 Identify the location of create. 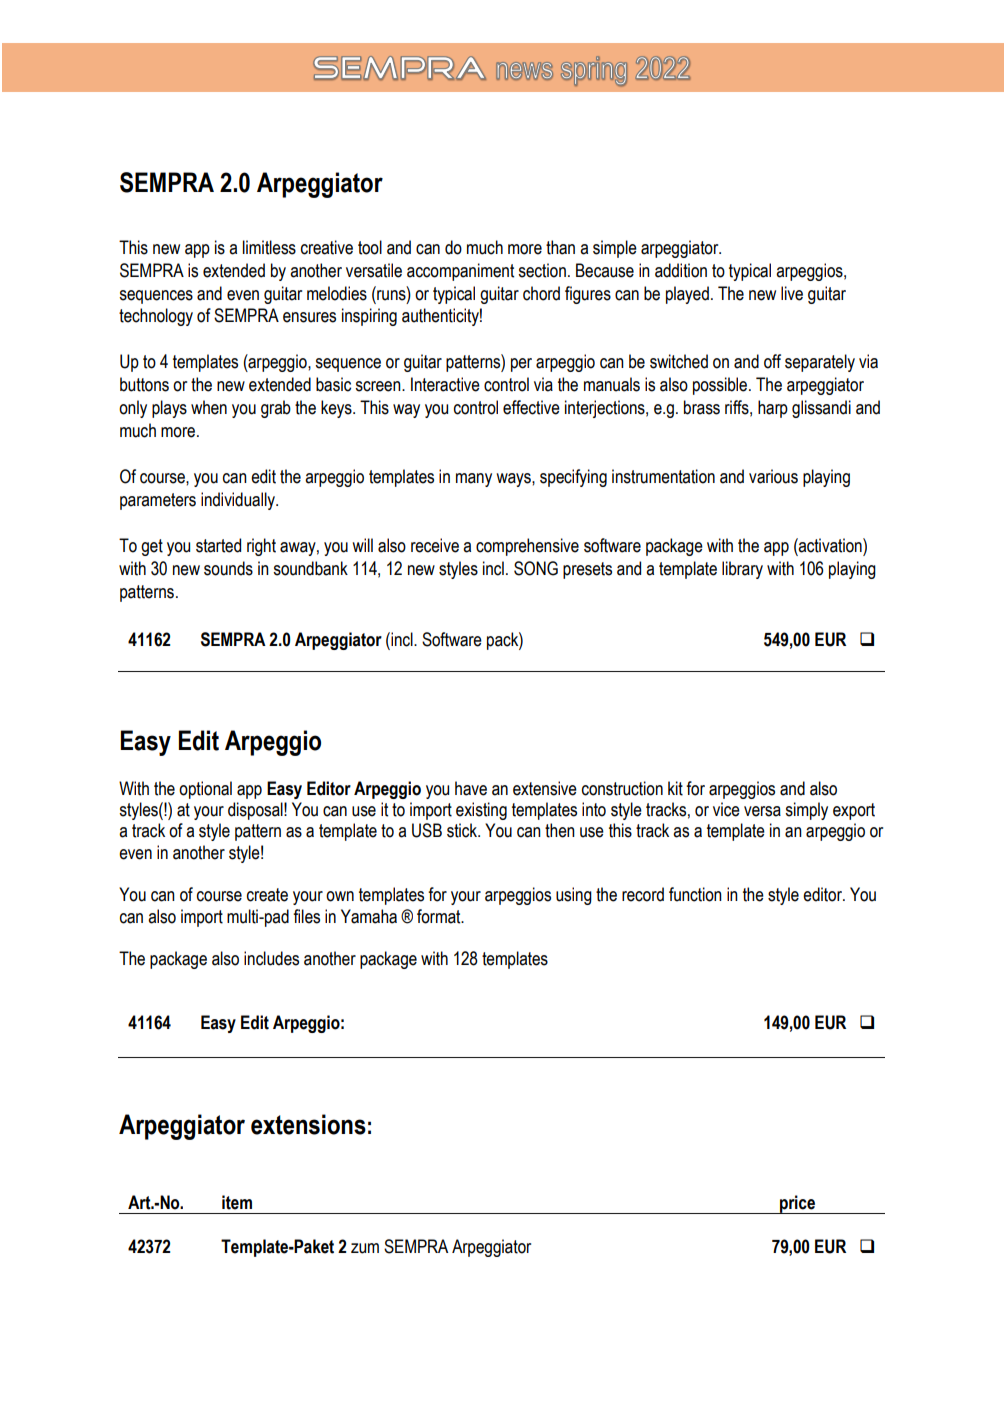
(267, 895).
